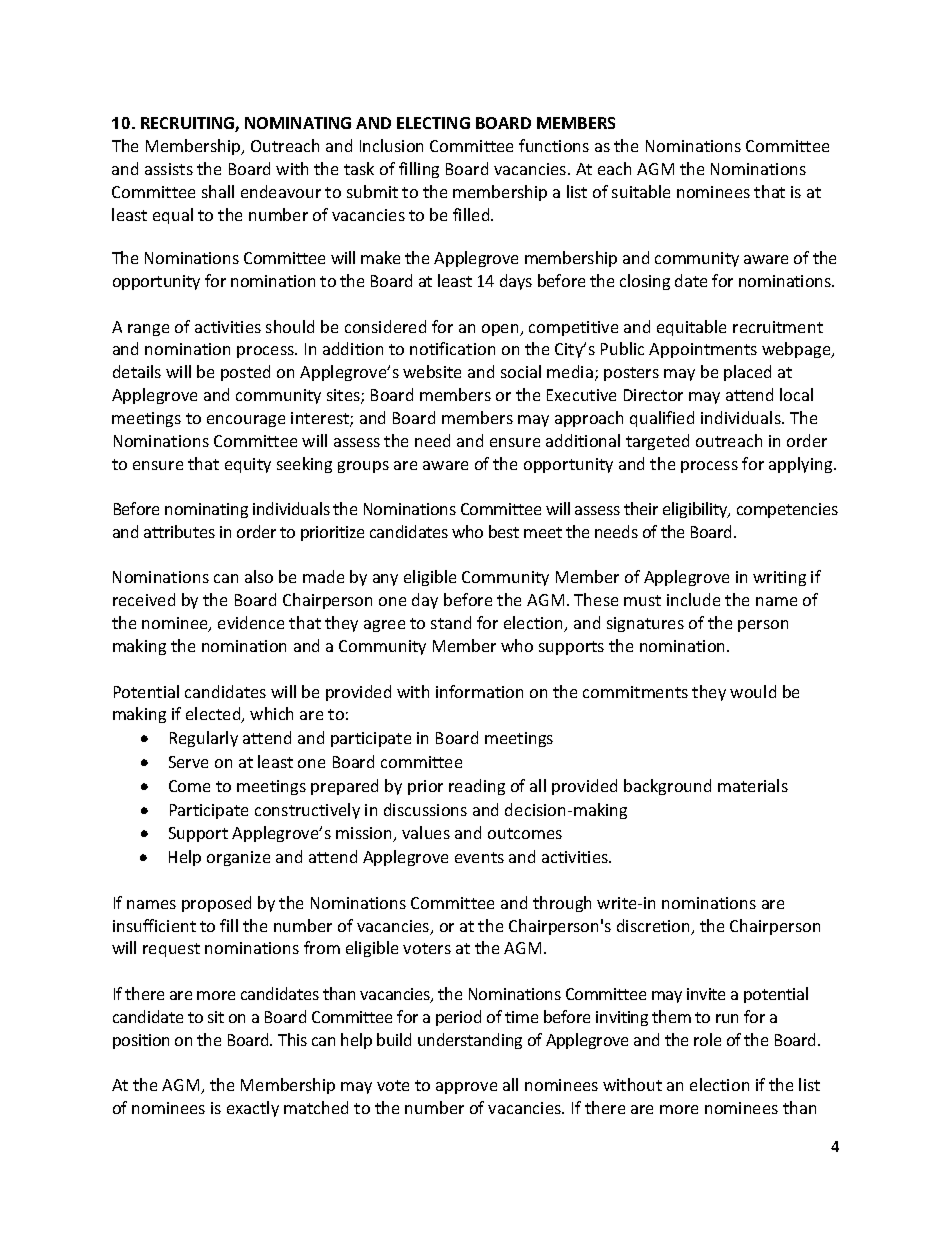 Image resolution: width=952 pixels, height=1233 pixels. What do you see at coordinates (432, 371) in the image?
I see `website` at bounding box center [432, 371].
